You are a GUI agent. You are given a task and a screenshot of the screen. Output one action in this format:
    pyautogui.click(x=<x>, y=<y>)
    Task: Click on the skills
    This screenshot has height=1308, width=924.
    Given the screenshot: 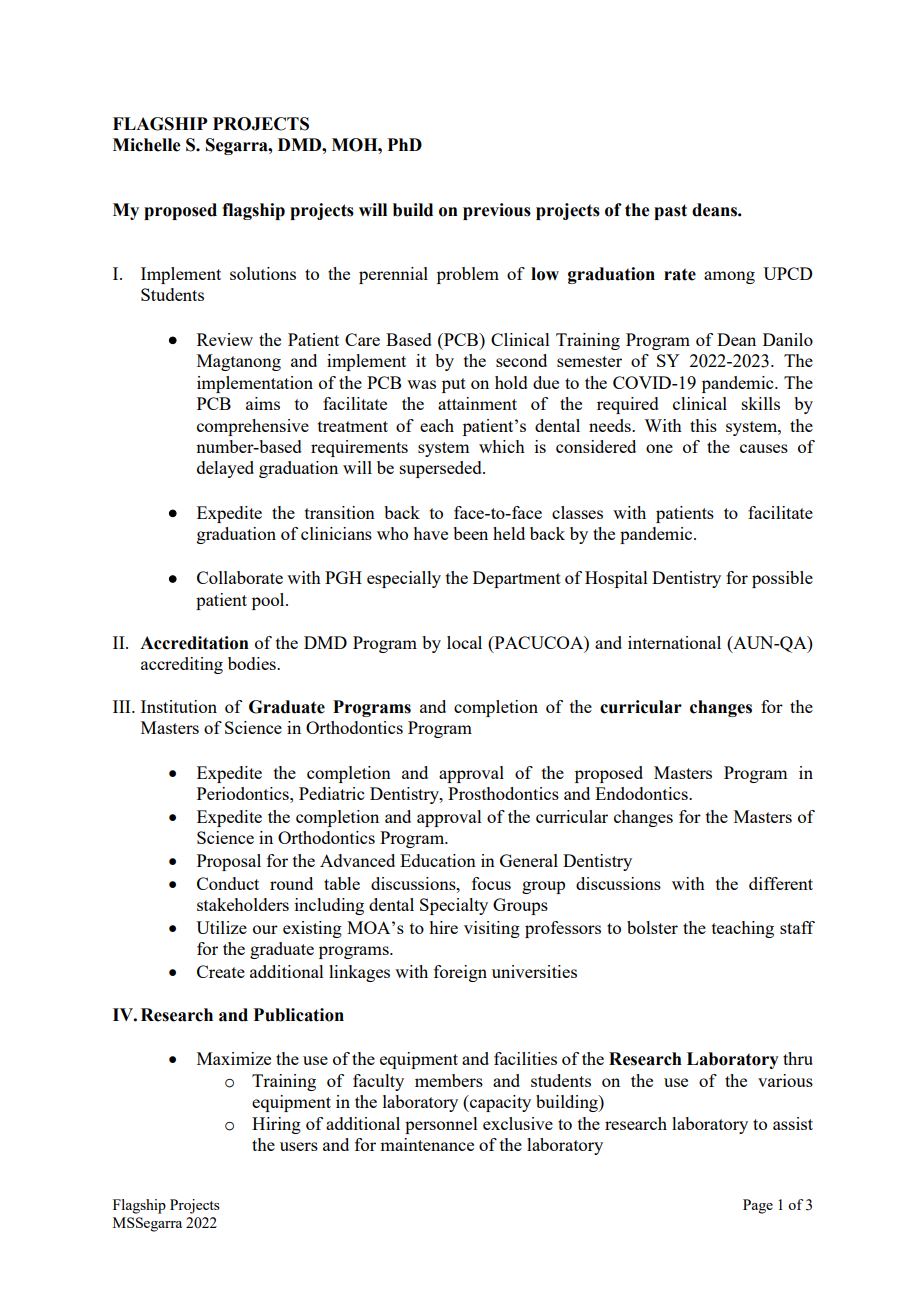 What is the action you would take?
    pyautogui.click(x=761, y=403)
